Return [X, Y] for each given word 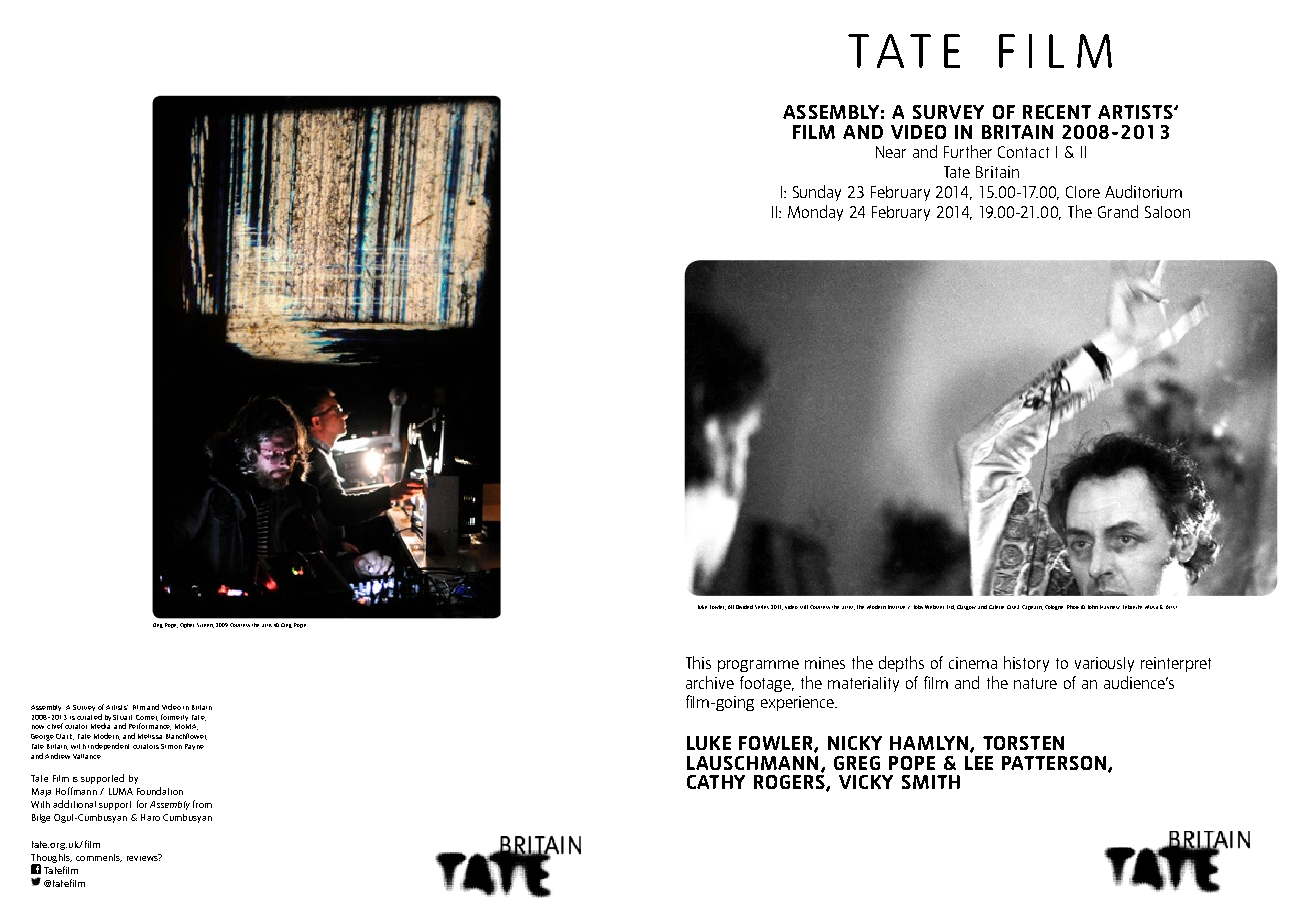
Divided [744, 607]
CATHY [716, 782]
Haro [150, 817]
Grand [1118, 211]
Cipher [187, 625]
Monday [815, 213]
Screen [205, 625]
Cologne [1054, 607]
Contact [1023, 152]
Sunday [817, 193]
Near [891, 152]
